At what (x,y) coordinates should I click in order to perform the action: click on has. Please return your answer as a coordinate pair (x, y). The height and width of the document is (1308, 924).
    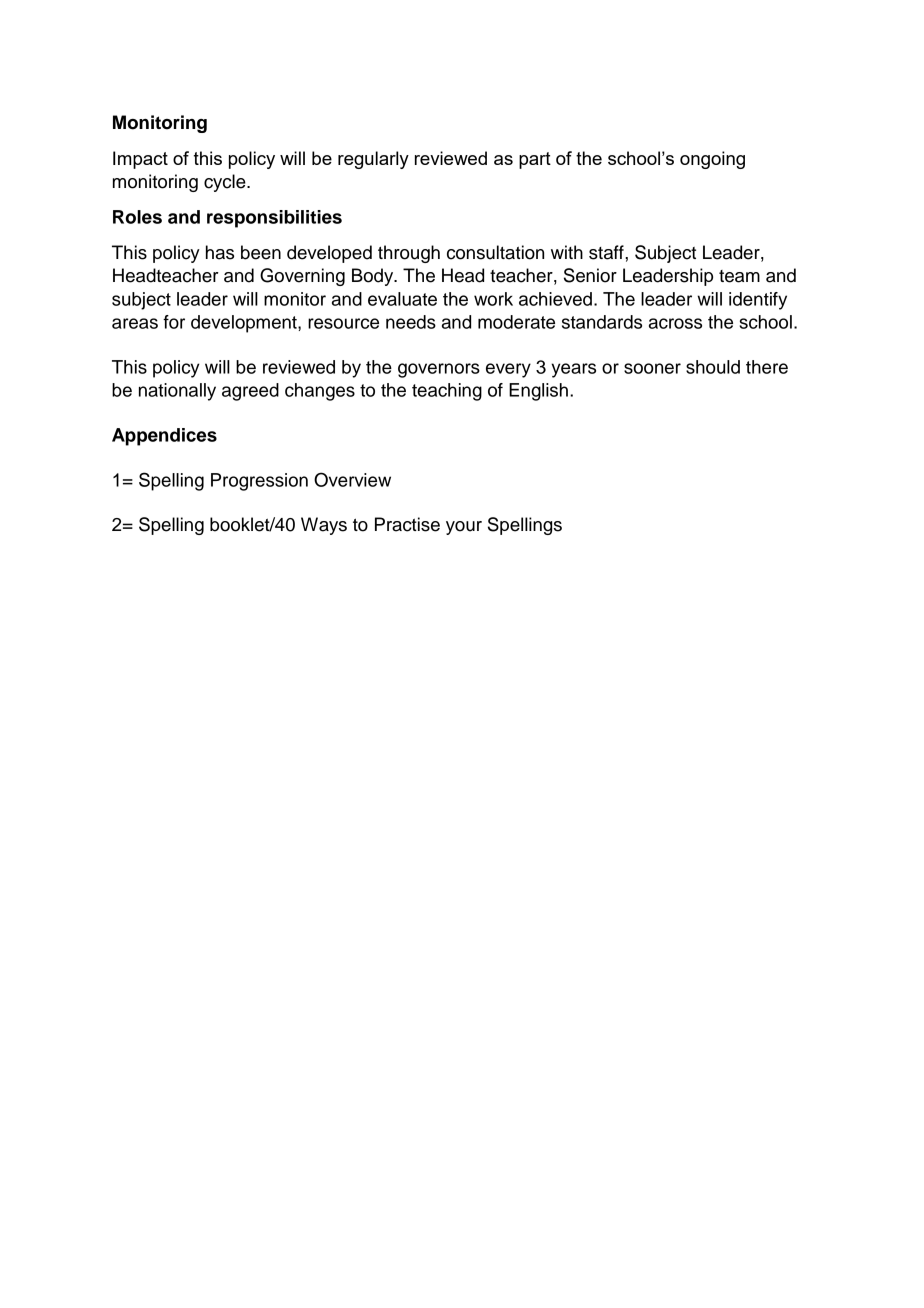
    Looking at the image, I should click on (220, 252).
